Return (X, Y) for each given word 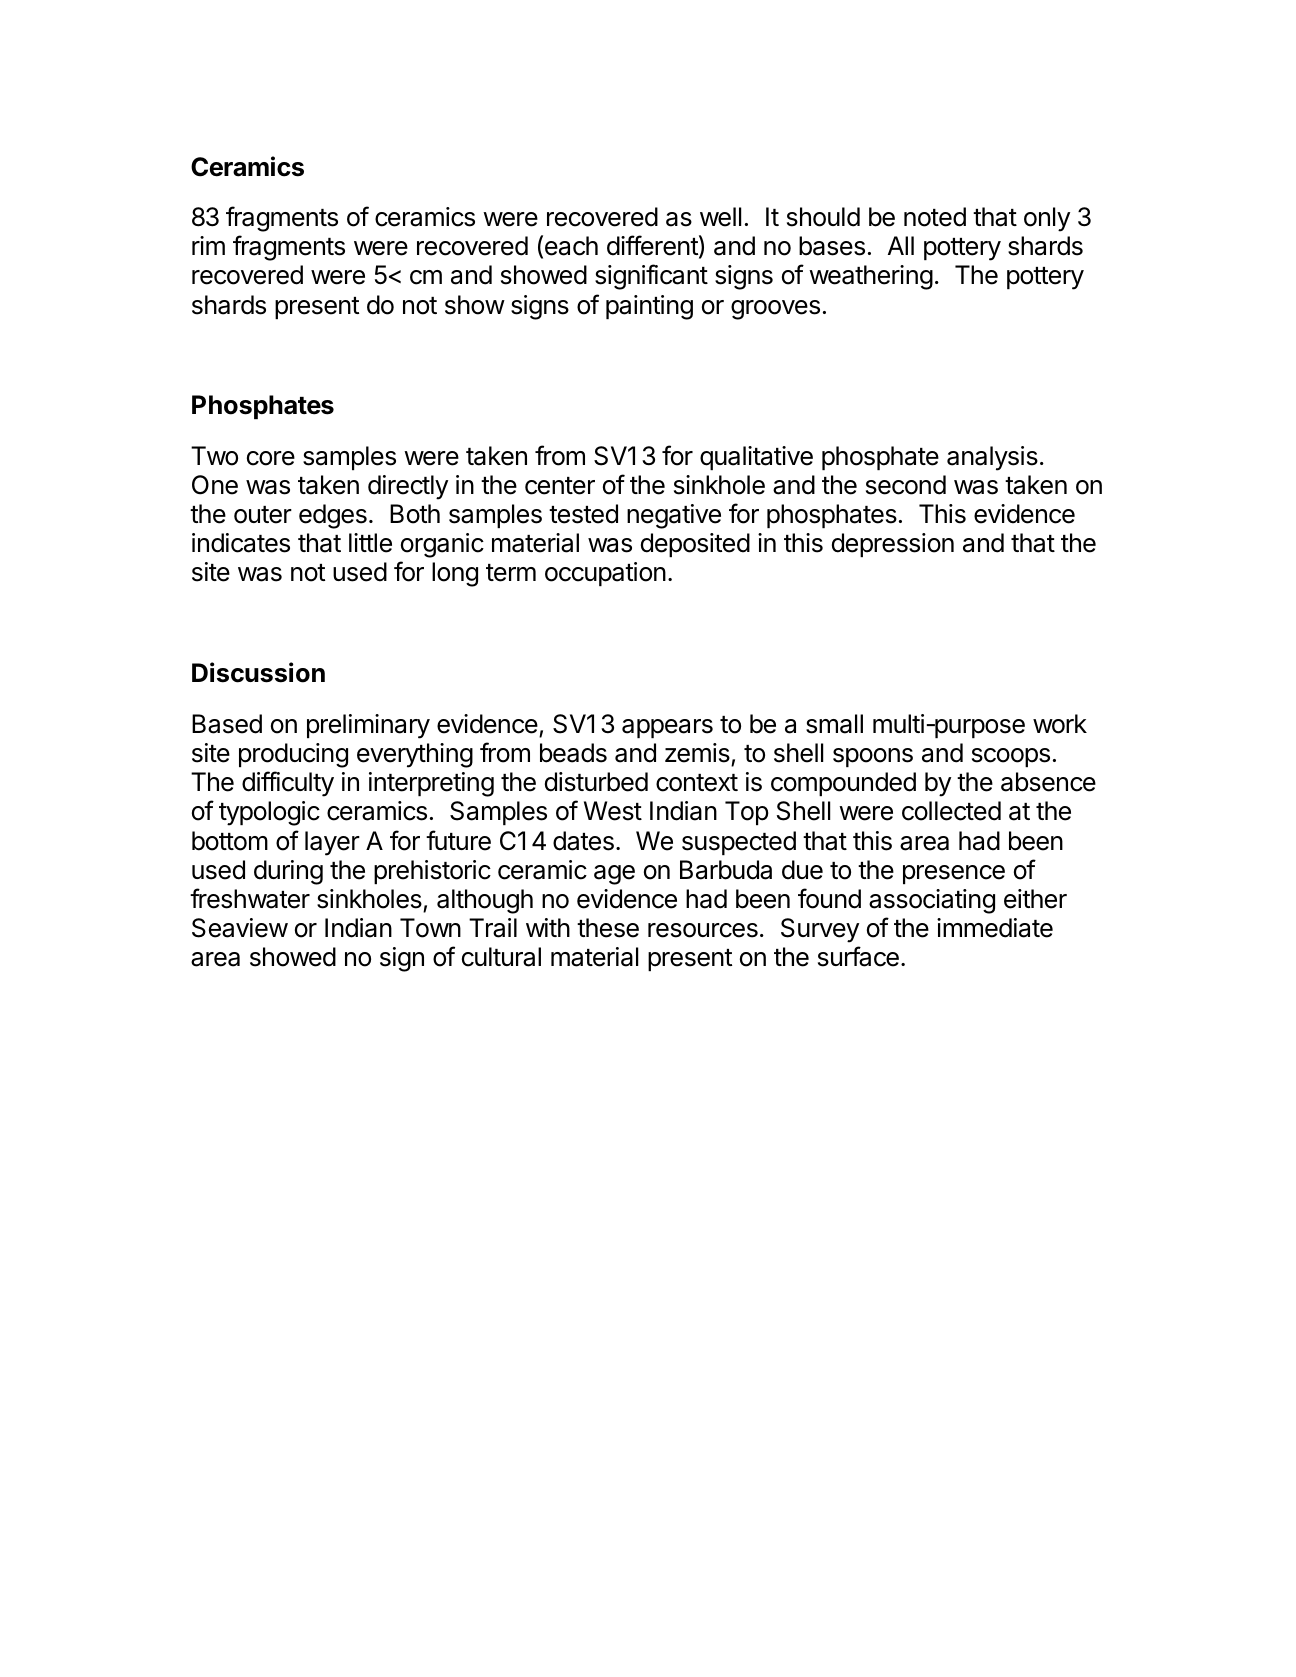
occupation (605, 574)
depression (893, 545)
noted (935, 217)
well (720, 217)
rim (208, 245)
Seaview (240, 928)
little (370, 543)
